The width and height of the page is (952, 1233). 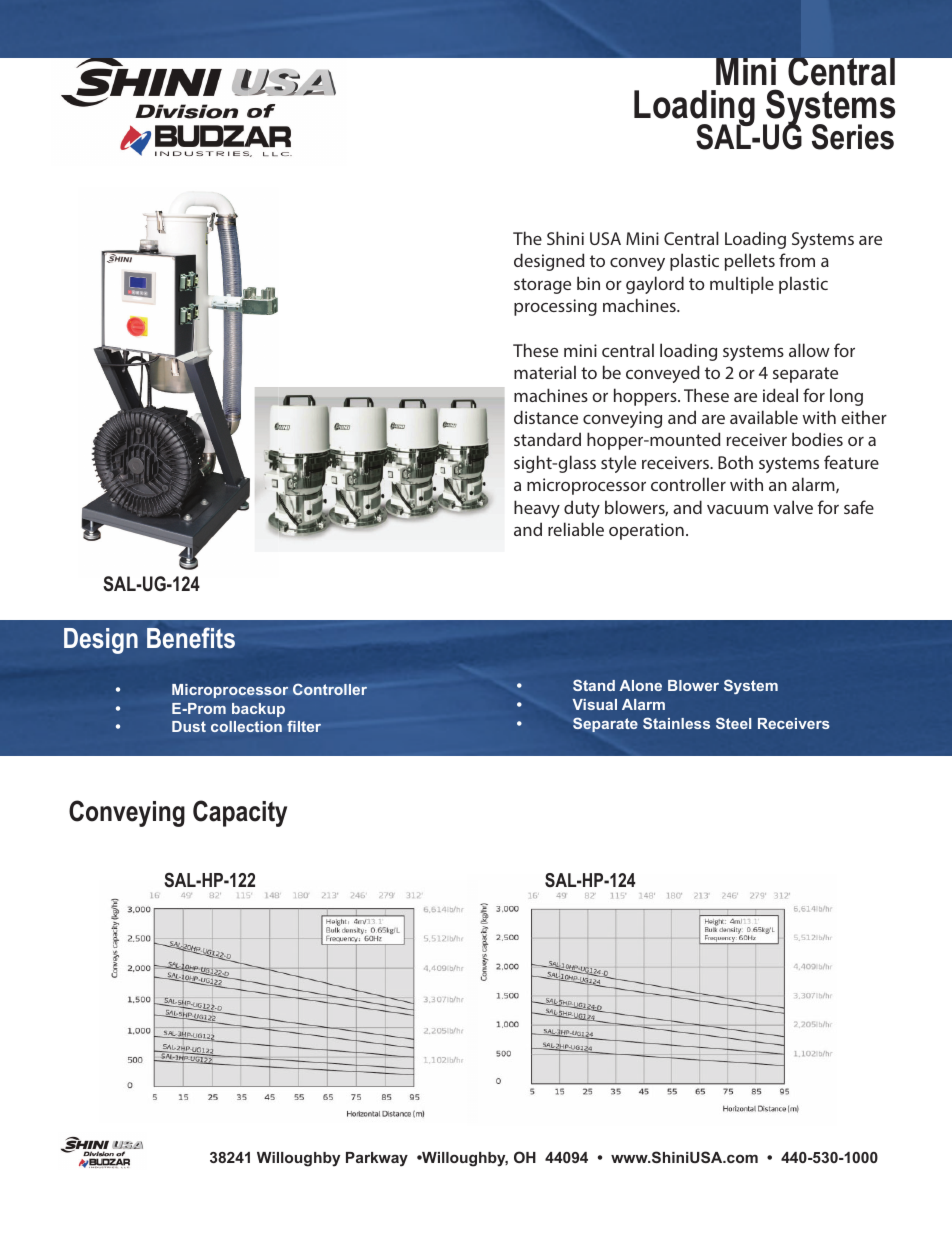 I want to click on material, so click(x=545, y=372).
